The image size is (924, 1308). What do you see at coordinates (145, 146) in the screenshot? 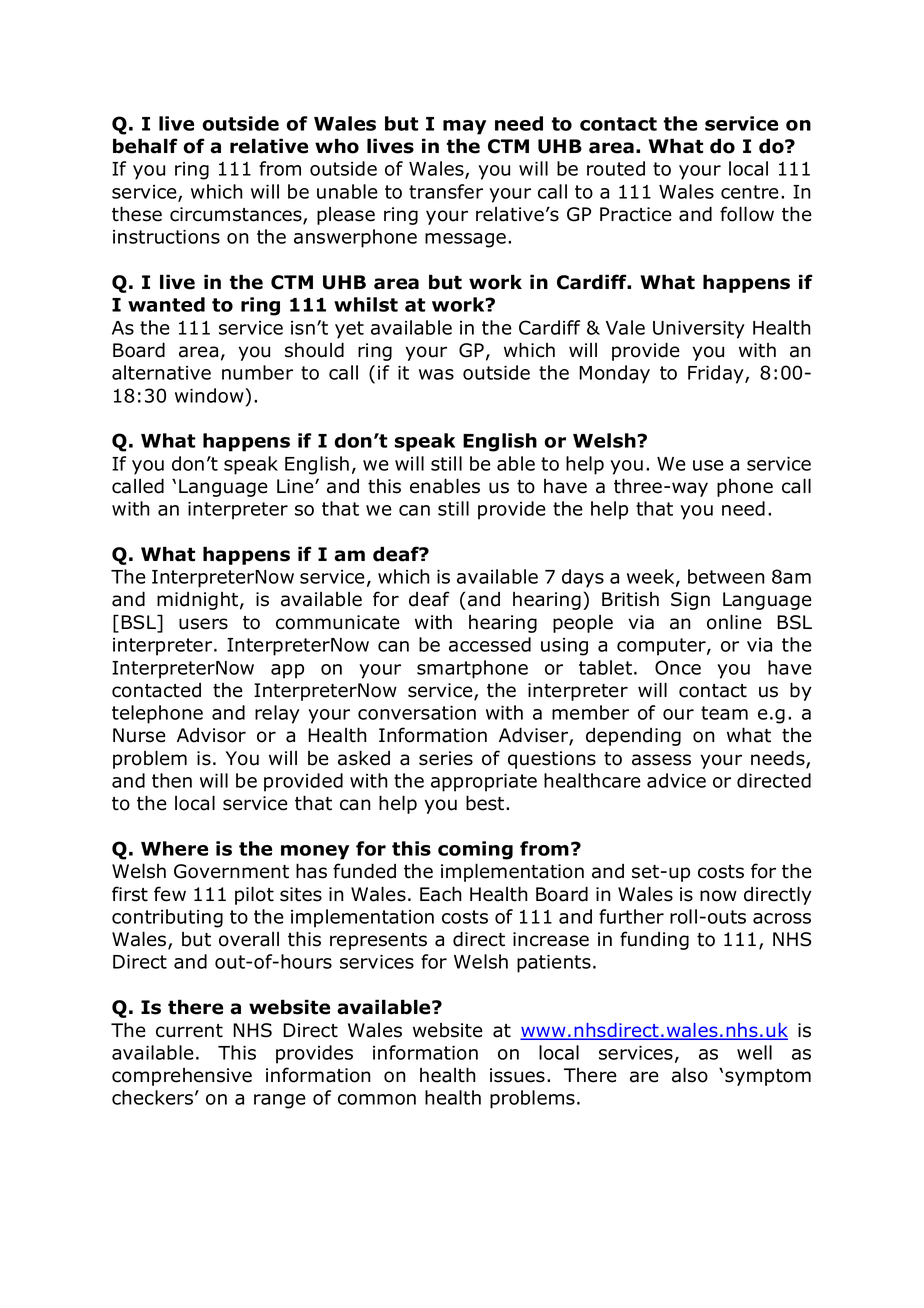
I see `behalf` at bounding box center [145, 146].
